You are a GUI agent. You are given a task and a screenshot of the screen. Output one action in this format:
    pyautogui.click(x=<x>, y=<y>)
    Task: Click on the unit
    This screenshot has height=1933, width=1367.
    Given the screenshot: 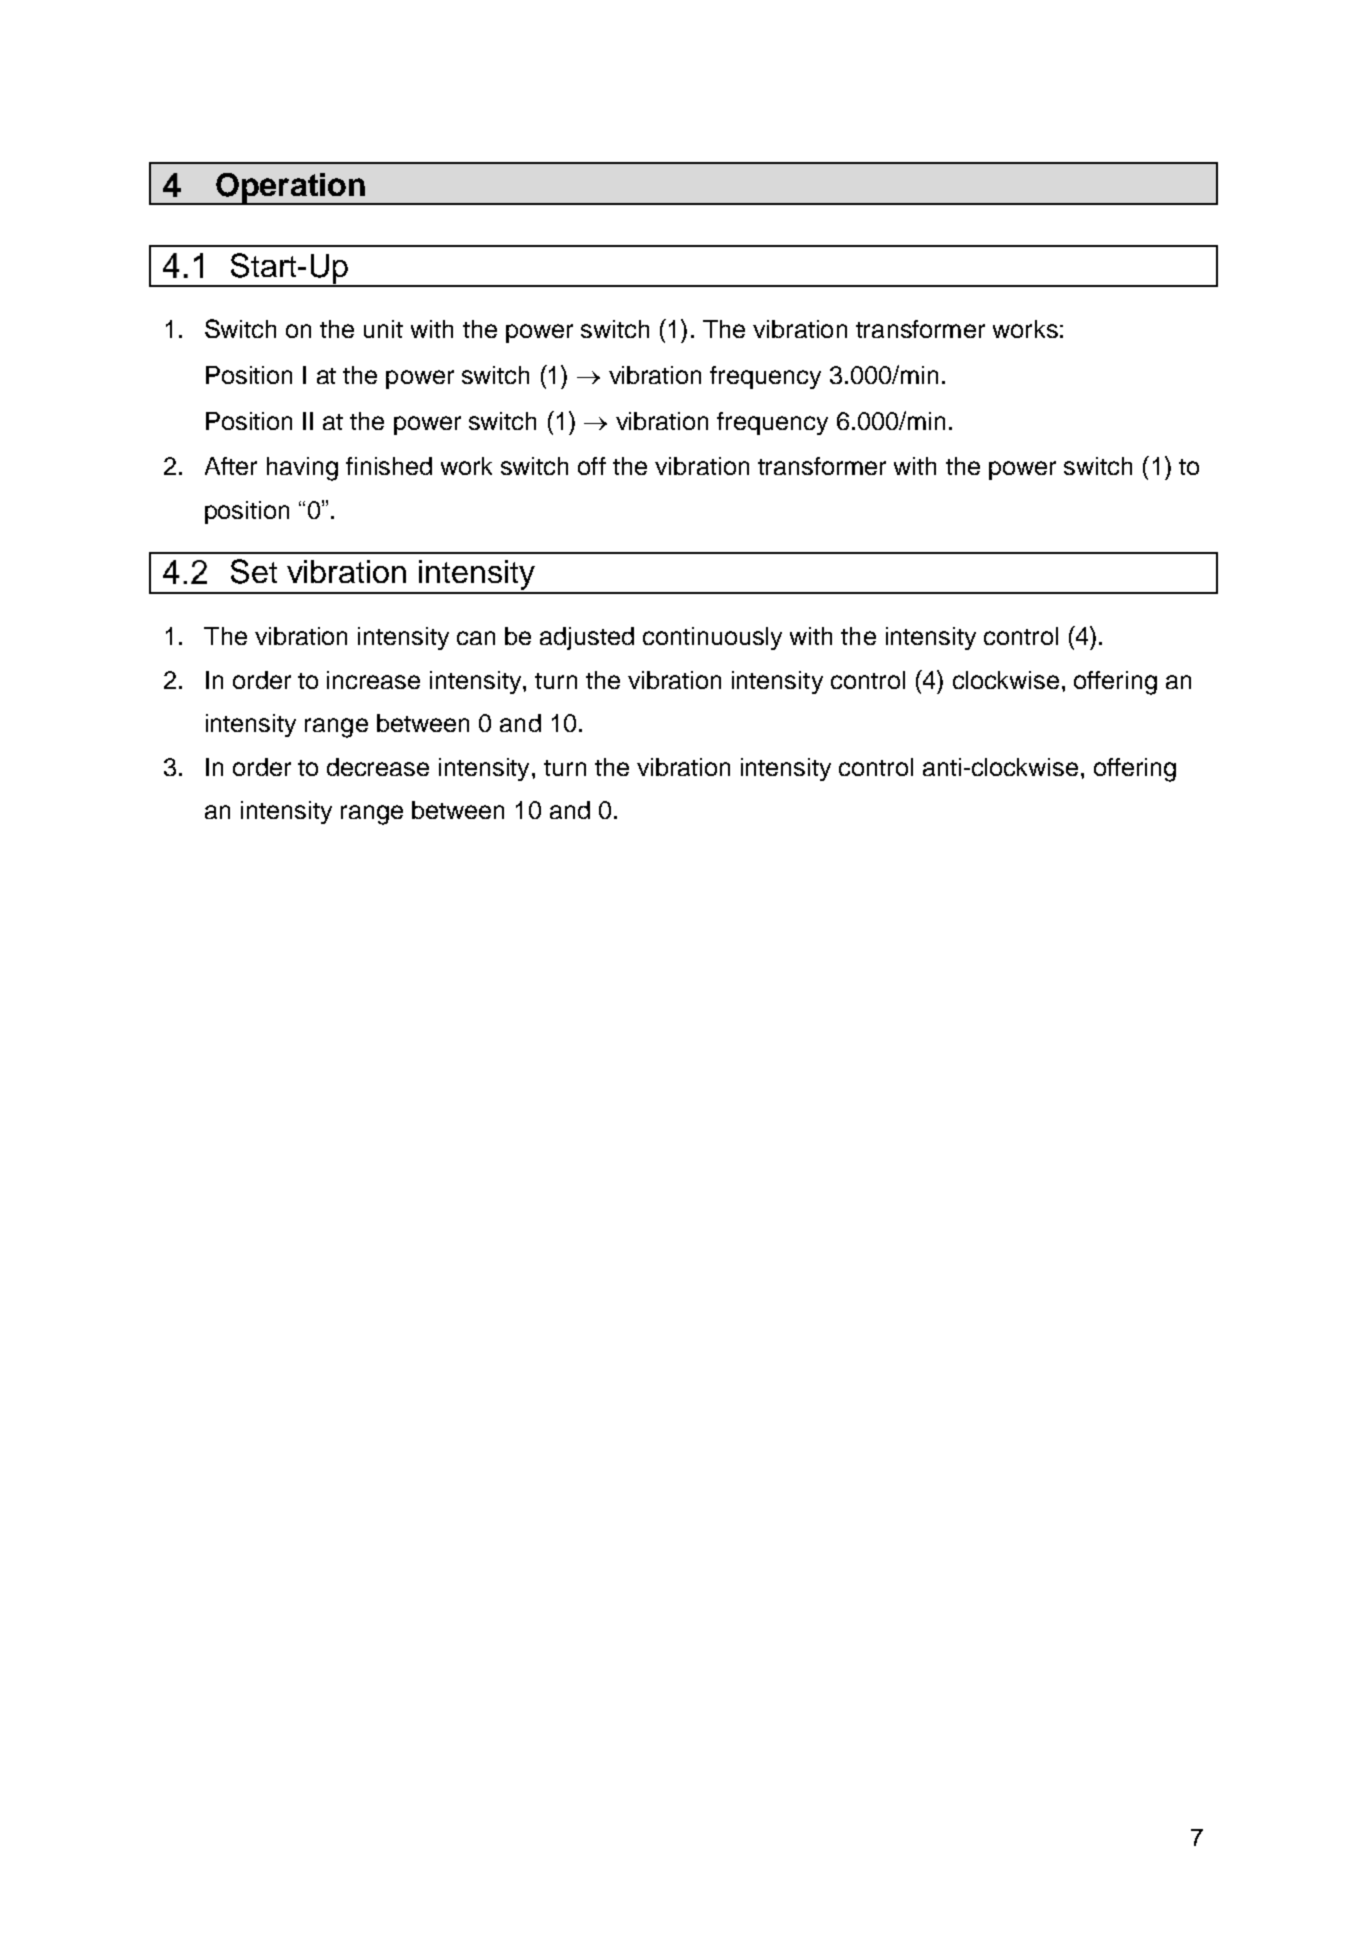 What is the action you would take?
    pyautogui.click(x=383, y=329)
